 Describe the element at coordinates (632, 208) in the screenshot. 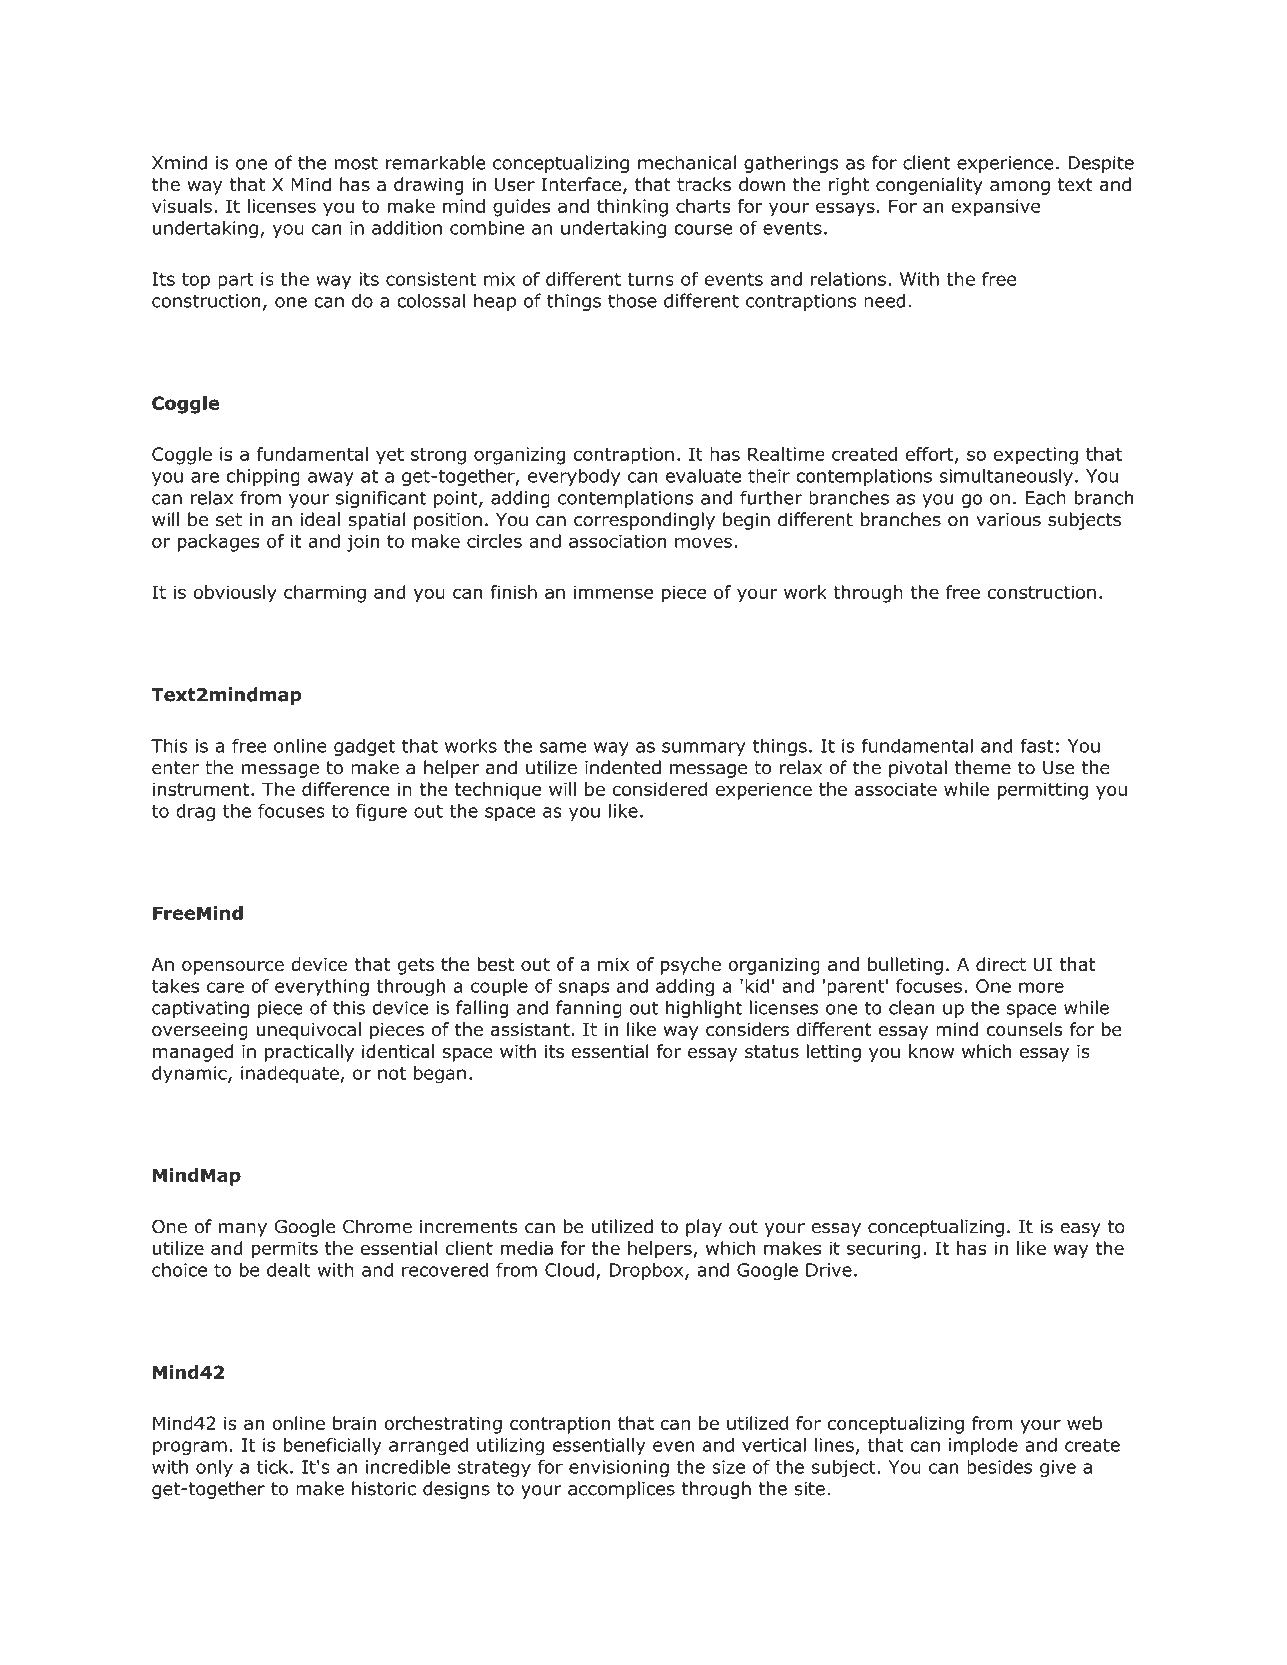

I see `thinking` at that location.
